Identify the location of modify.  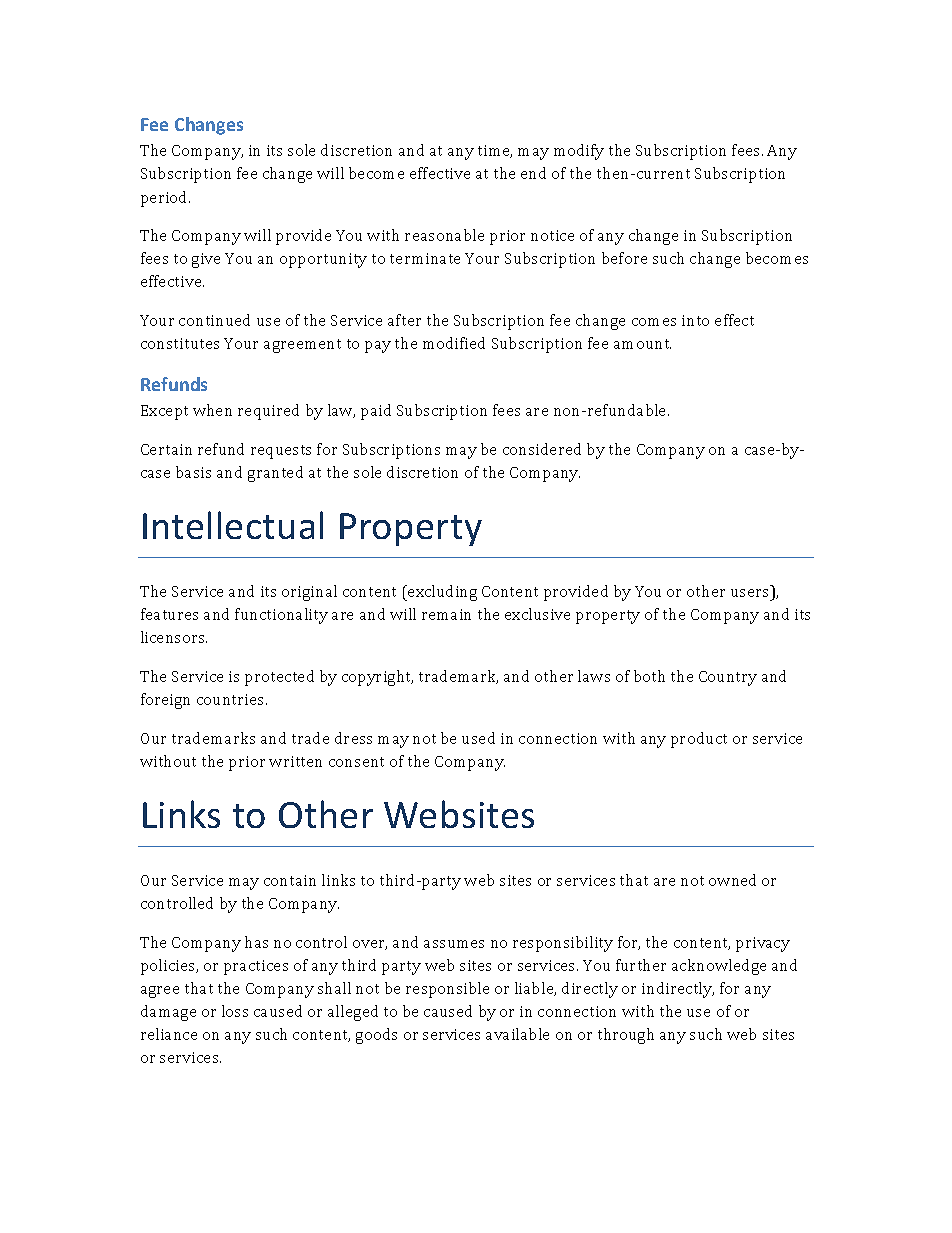
(579, 152).
